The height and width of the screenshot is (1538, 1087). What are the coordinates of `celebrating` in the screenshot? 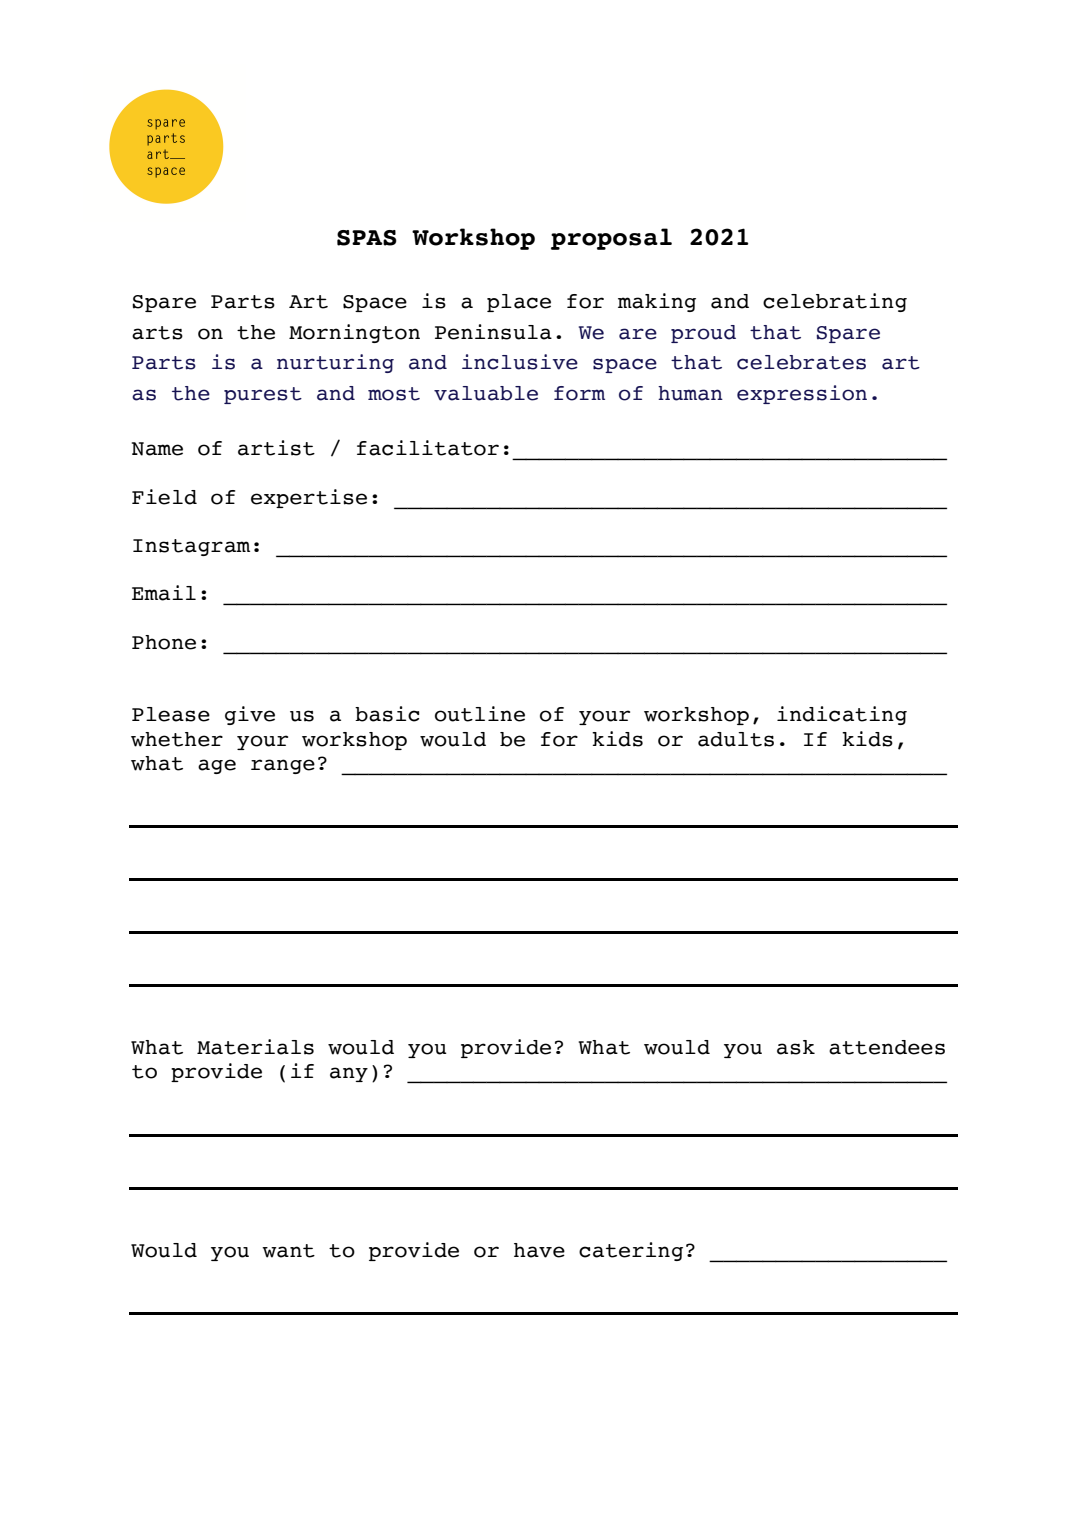 It's located at (835, 302).
